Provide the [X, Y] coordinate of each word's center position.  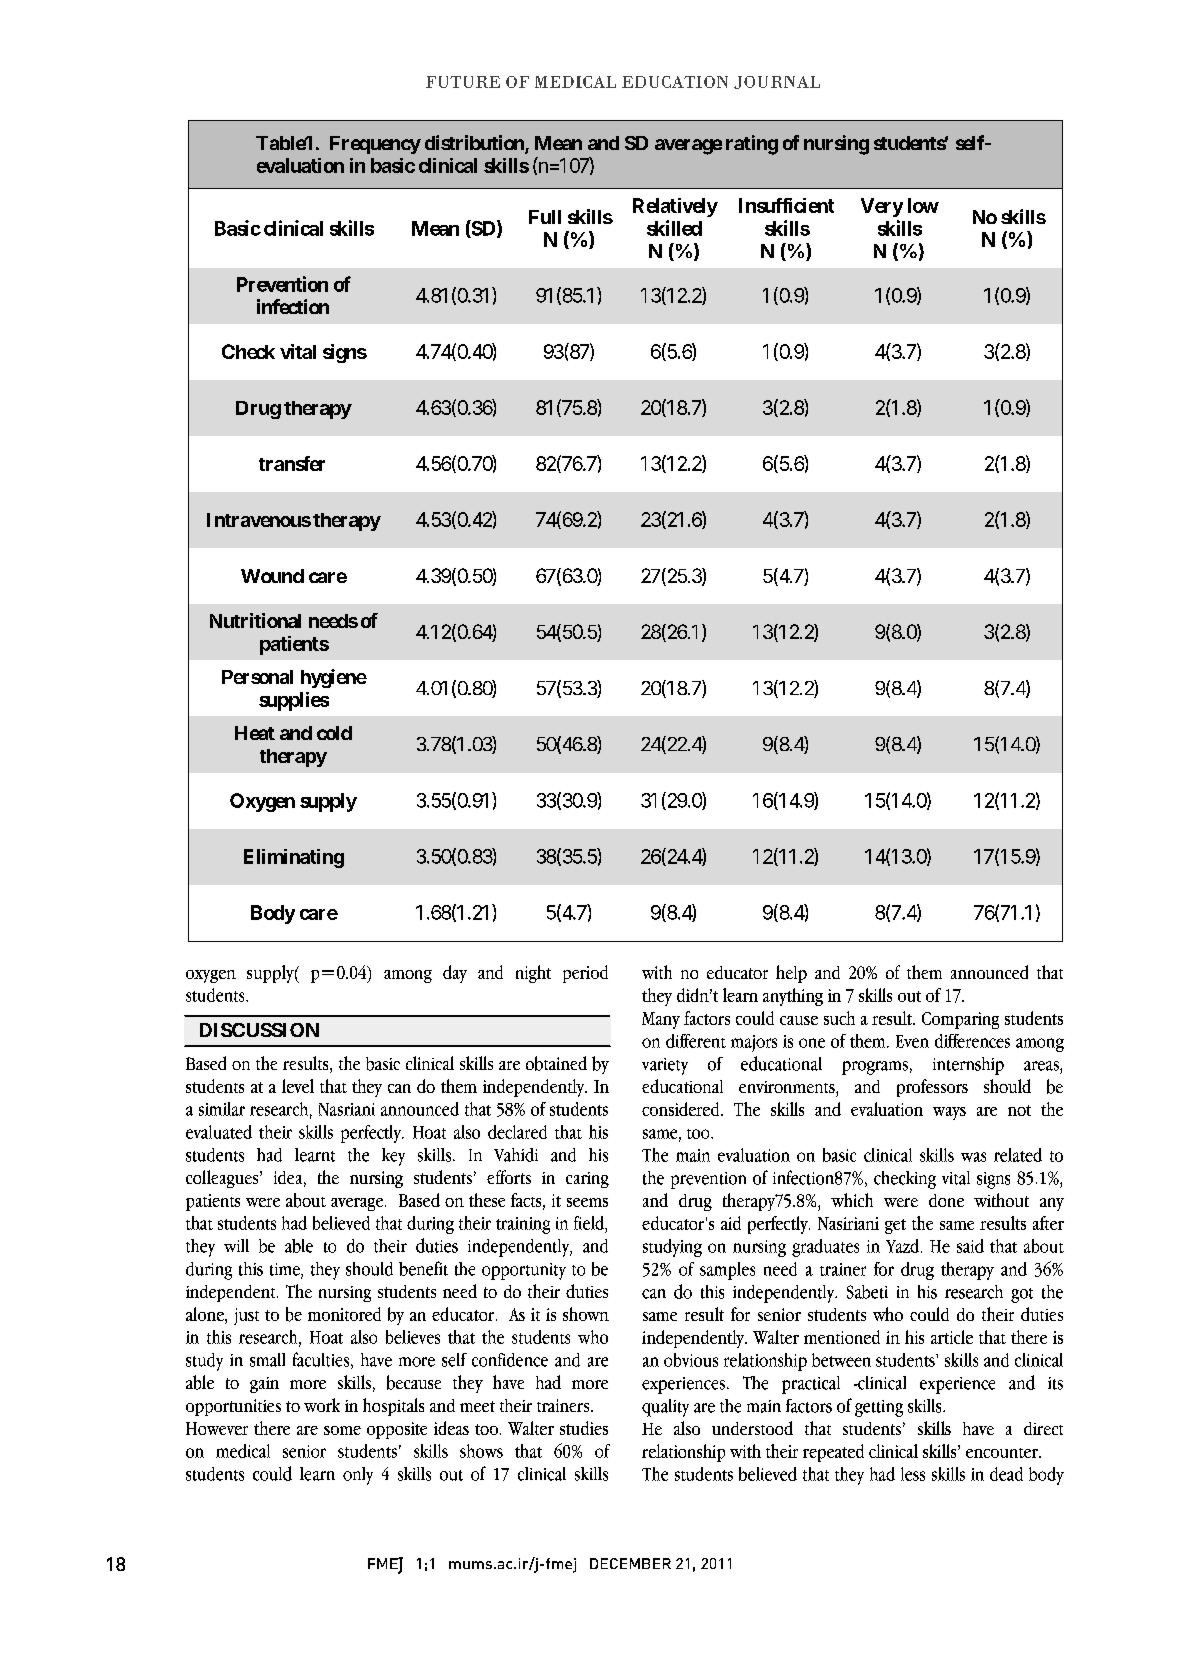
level [298, 1086]
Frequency [375, 145]
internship [968, 1066]
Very [882, 207]
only [358, 1476]
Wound [272, 576]
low [923, 205]
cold [334, 733]
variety [665, 1066]
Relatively [675, 207]
